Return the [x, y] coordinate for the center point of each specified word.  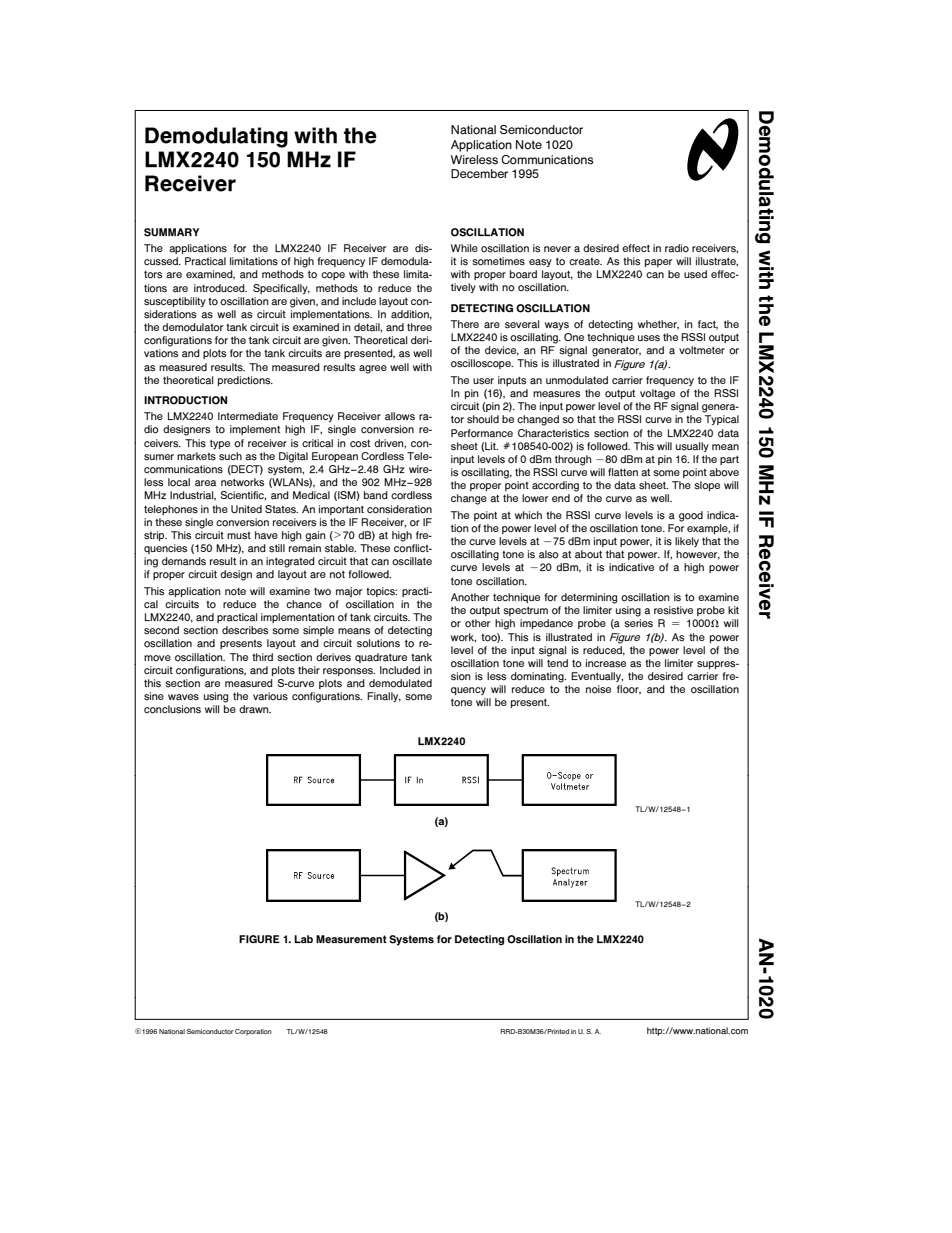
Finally [384, 697]
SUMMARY [171, 232]
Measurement [351, 939]
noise [598, 689]
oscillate [412, 561]
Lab [303, 939]
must [239, 536]
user [483, 381]
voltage [657, 394]
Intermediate [248, 416]
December [479, 173]
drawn [255, 709]
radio [677, 248]
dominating [538, 677]
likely [687, 542]
